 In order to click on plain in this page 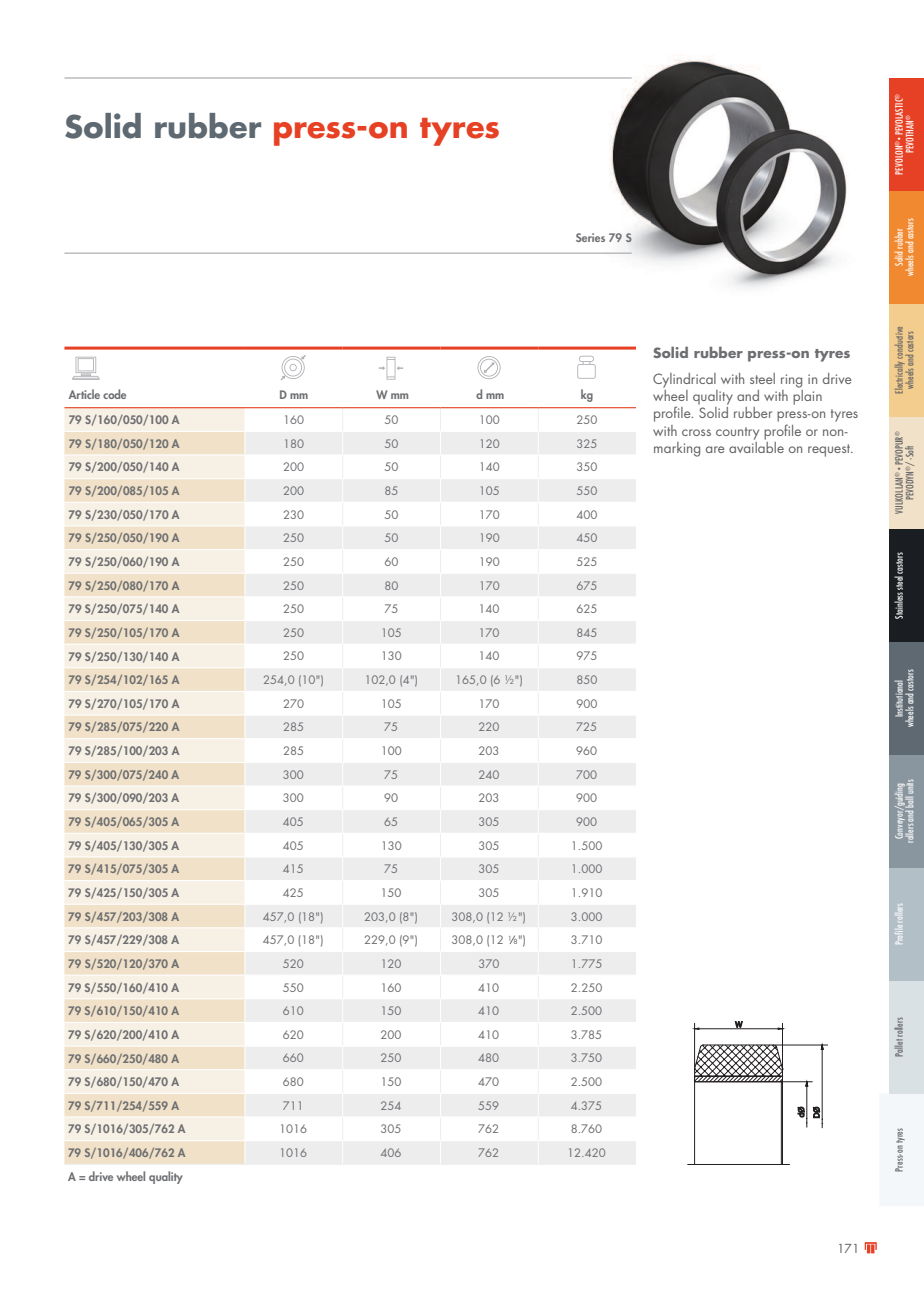, I will do `click(807, 396)`.
